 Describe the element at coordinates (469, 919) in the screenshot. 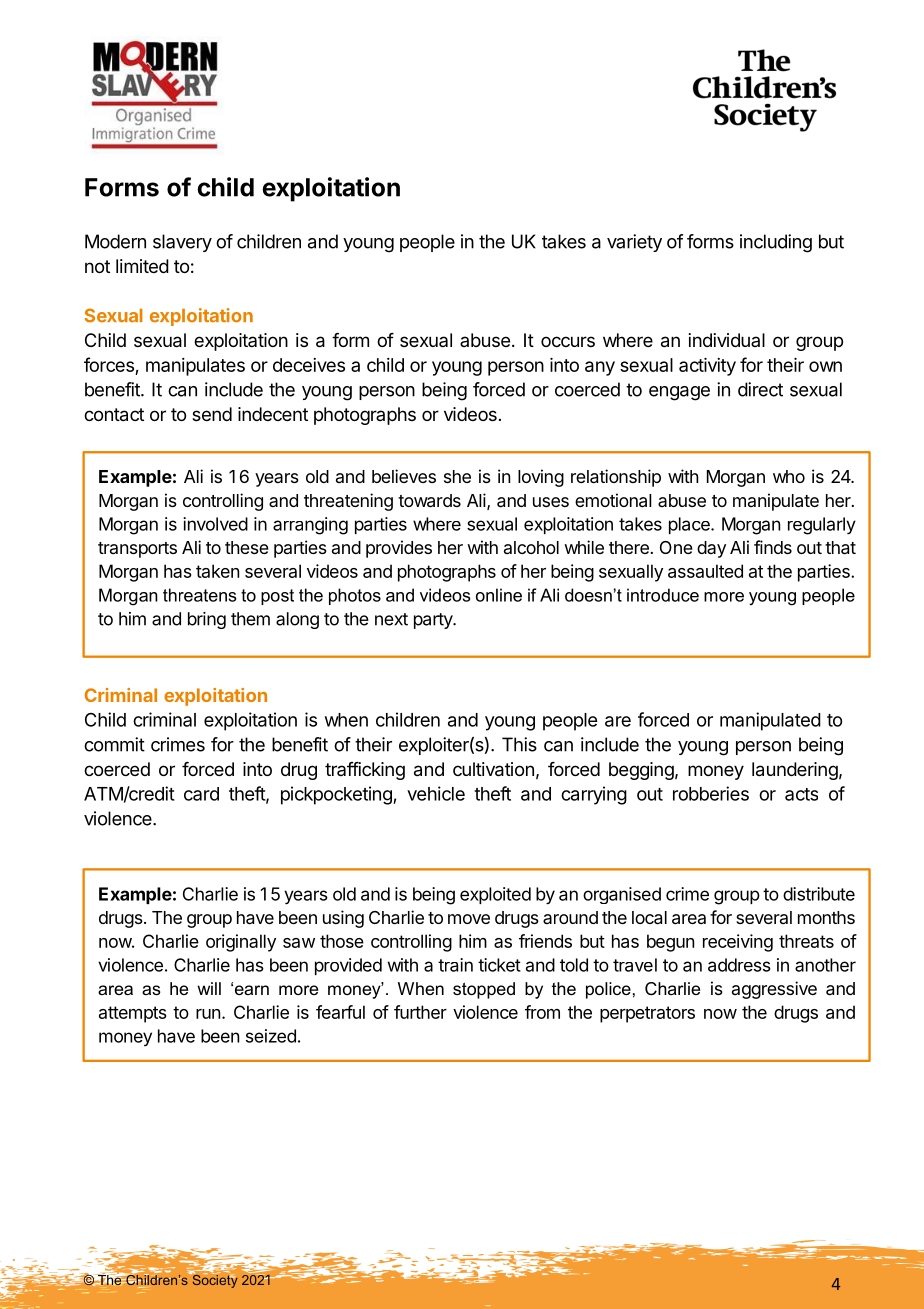

I see `move` at that location.
